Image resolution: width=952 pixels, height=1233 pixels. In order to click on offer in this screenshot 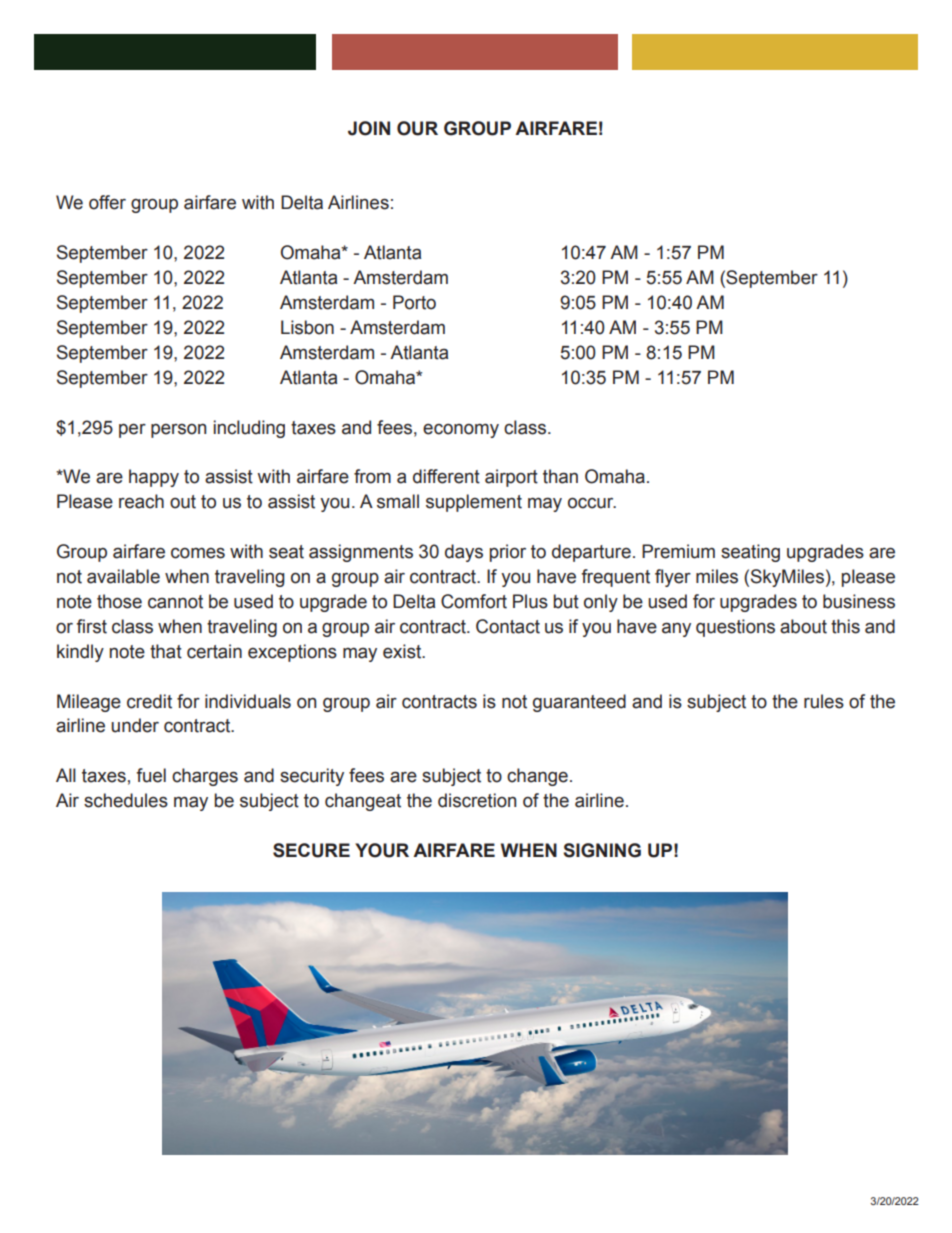, I will do `click(107, 202)`.
